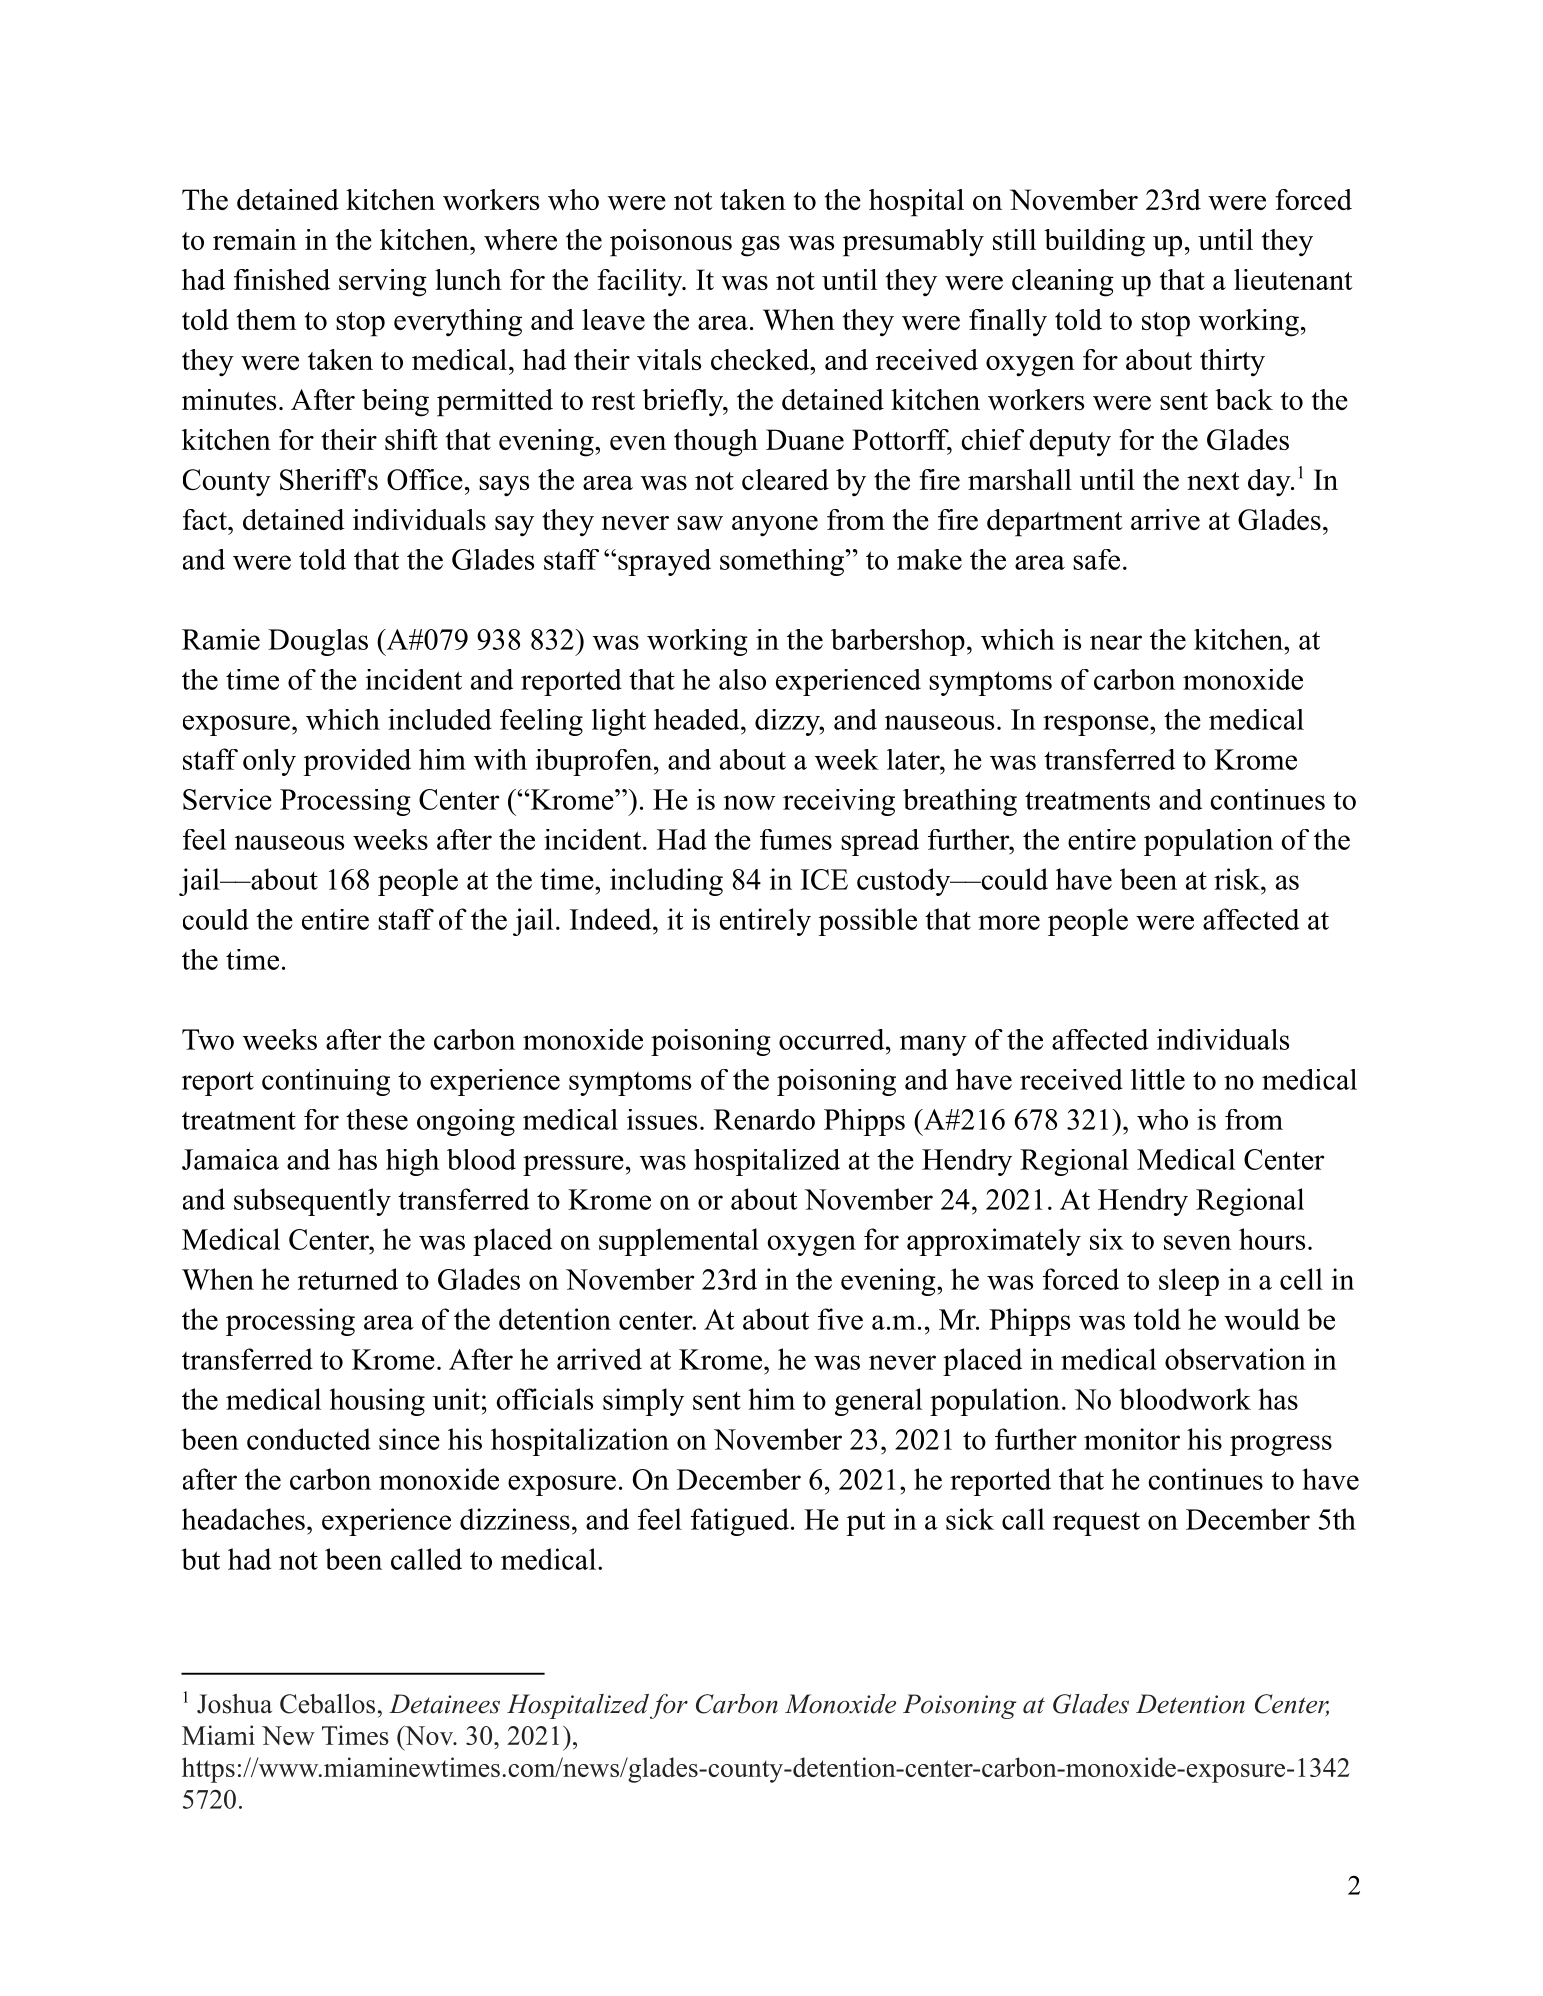 Image resolution: width=1543 pixels, height=1996 pixels. Describe the element at coordinates (1094, 243) in the screenshot. I see `building` at that location.
